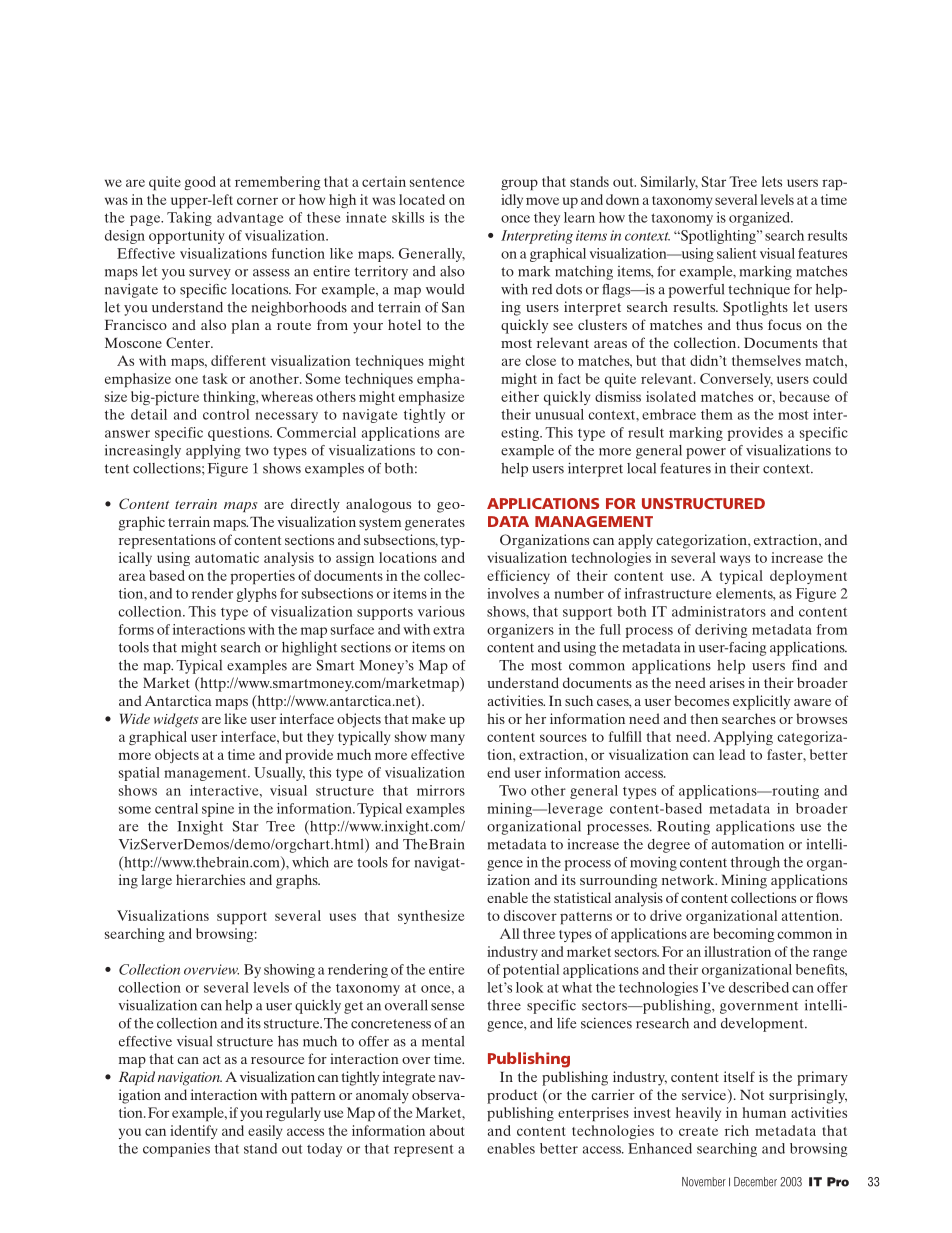 The width and height of the document is (952, 1233). I want to click on identify, so click(193, 1132).
